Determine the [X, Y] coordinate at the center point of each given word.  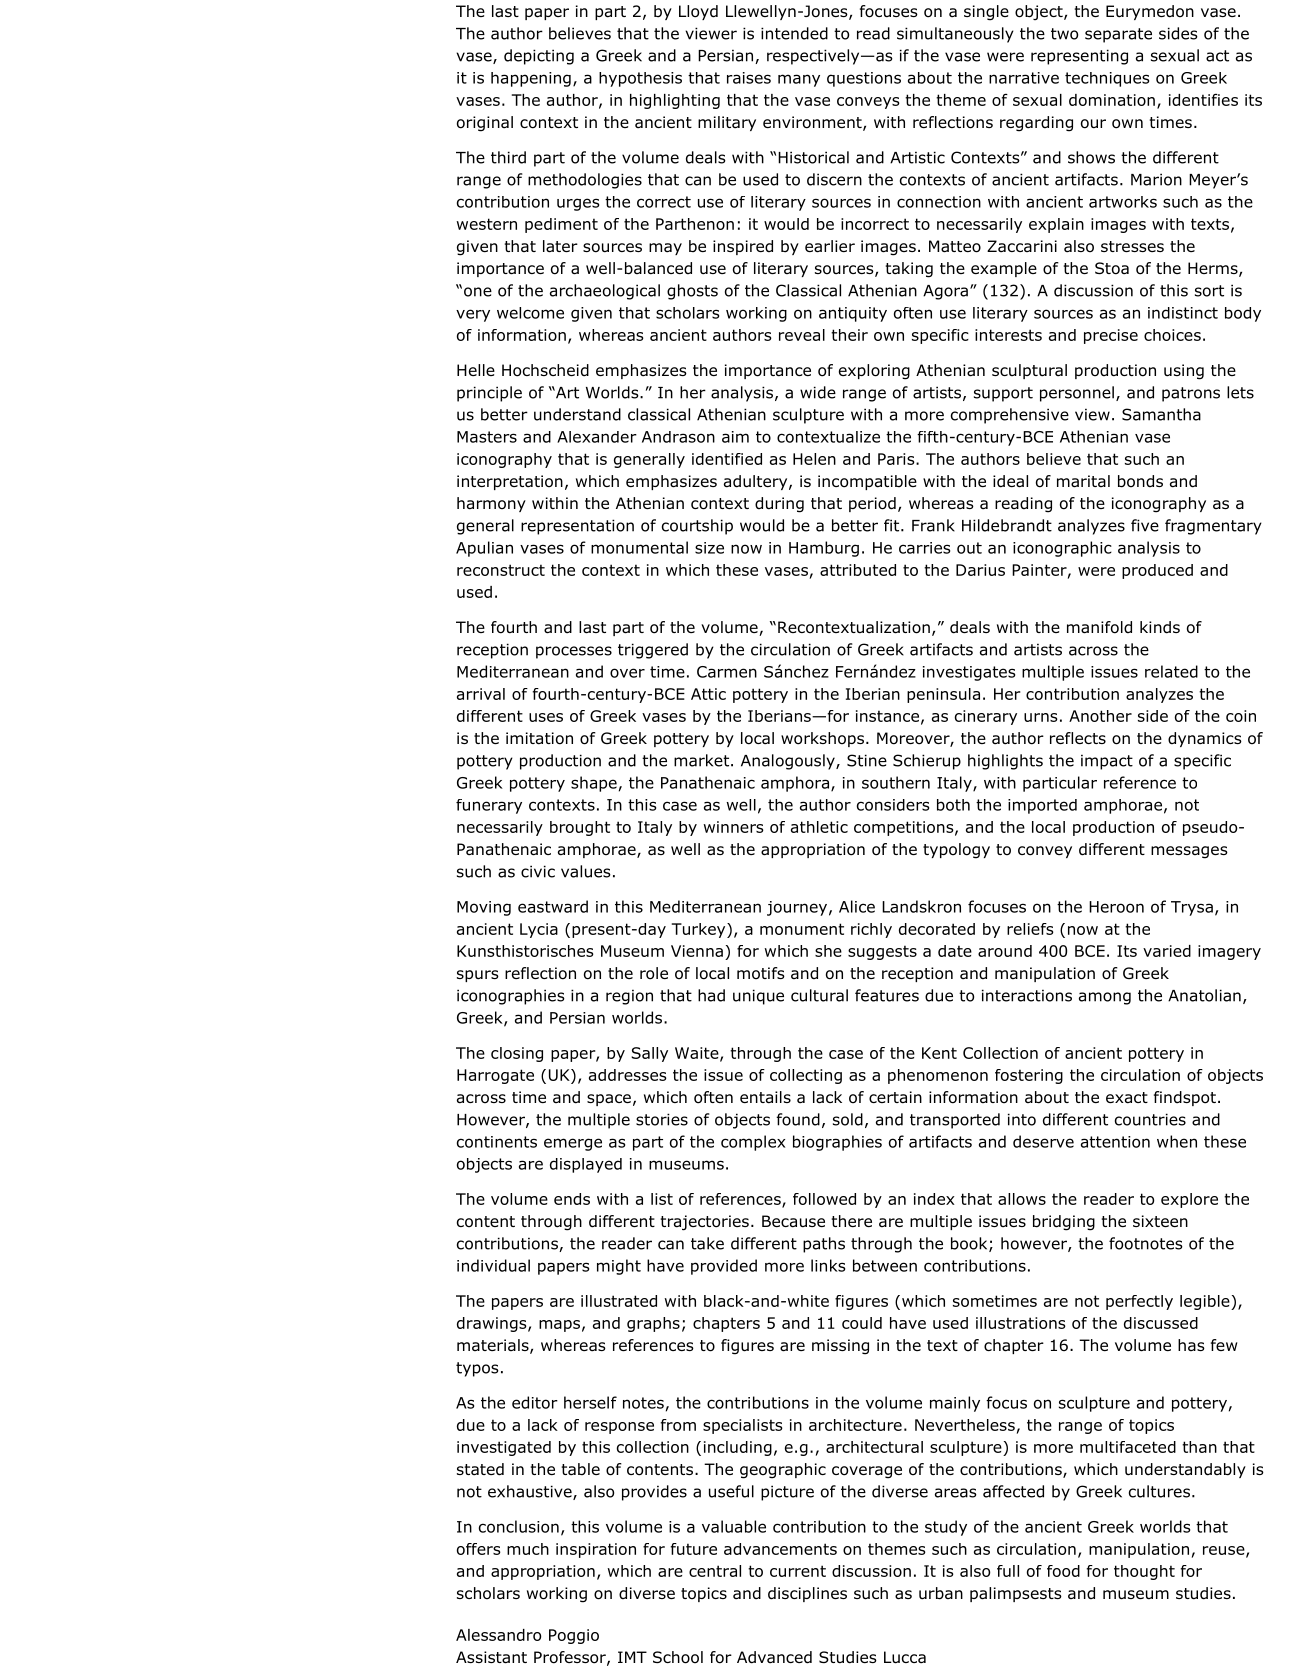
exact [1127, 1098]
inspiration [596, 1550]
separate [1118, 35]
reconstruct [501, 570]
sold [848, 1119]
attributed [858, 570]
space [609, 1100]
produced [1157, 571]
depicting [539, 57]
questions [864, 79]
